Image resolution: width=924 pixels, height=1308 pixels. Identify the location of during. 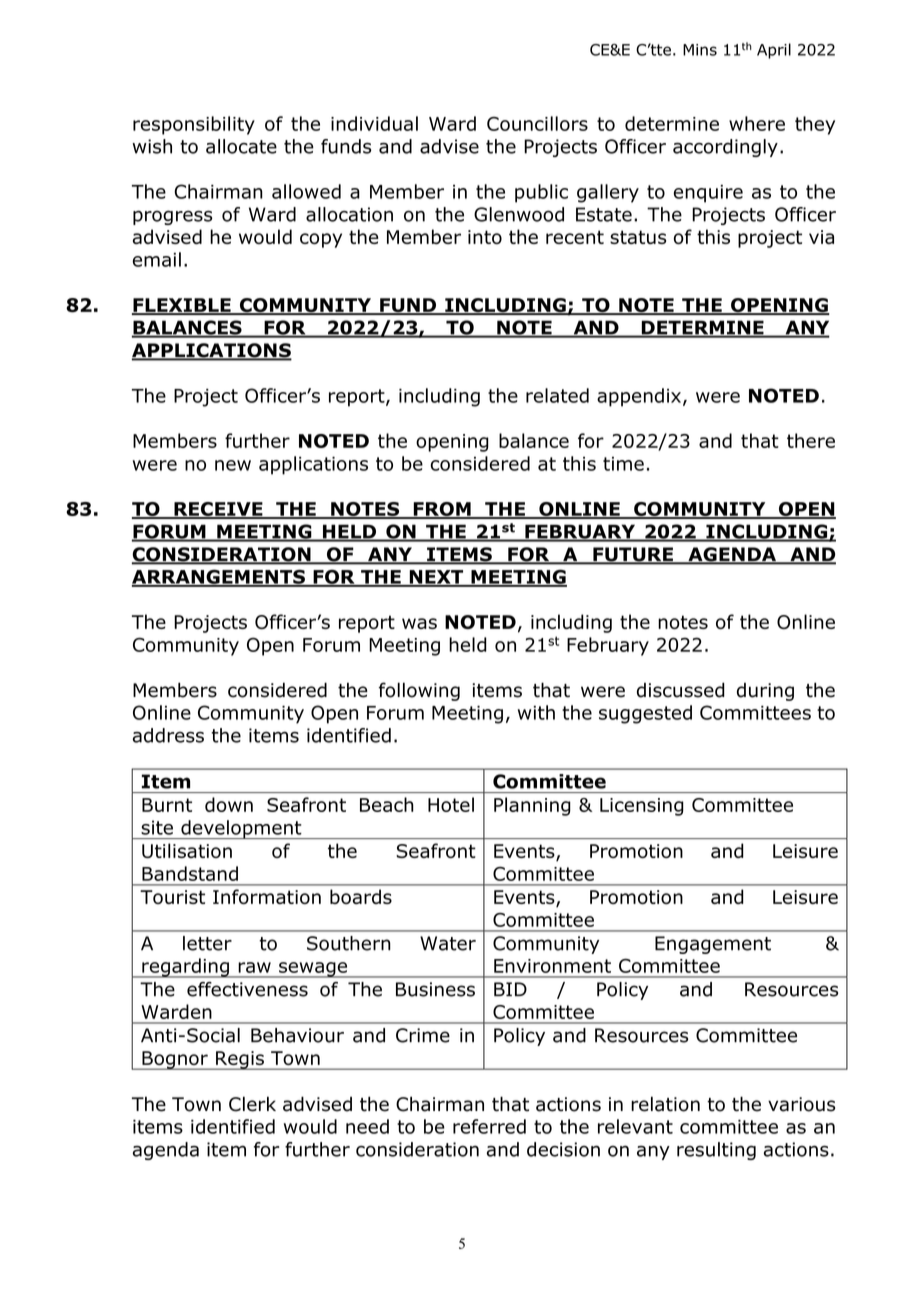
(765, 692).
